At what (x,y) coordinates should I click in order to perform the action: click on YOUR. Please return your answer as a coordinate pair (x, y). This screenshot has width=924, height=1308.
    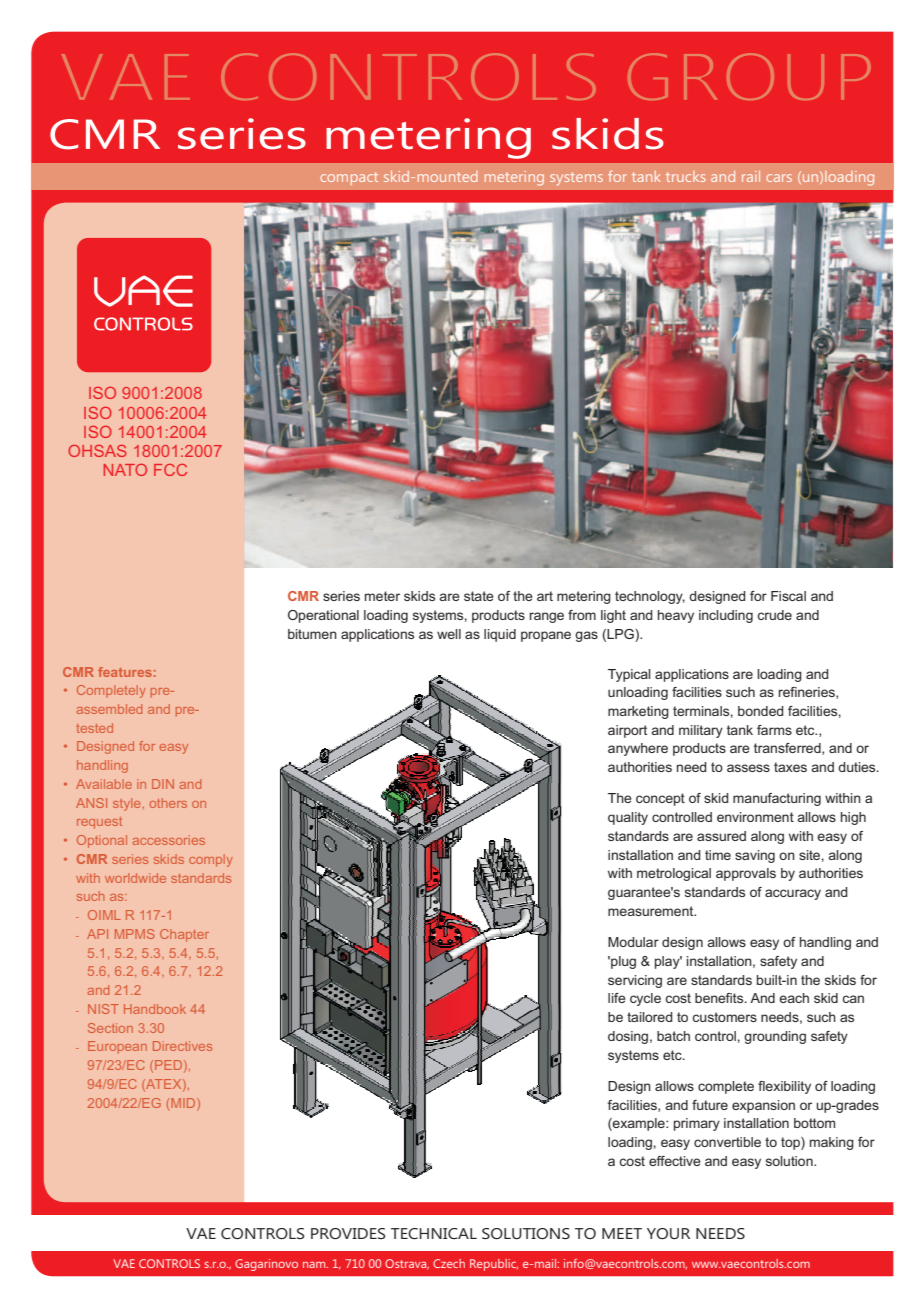
    Looking at the image, I should click on (668, 1233).
